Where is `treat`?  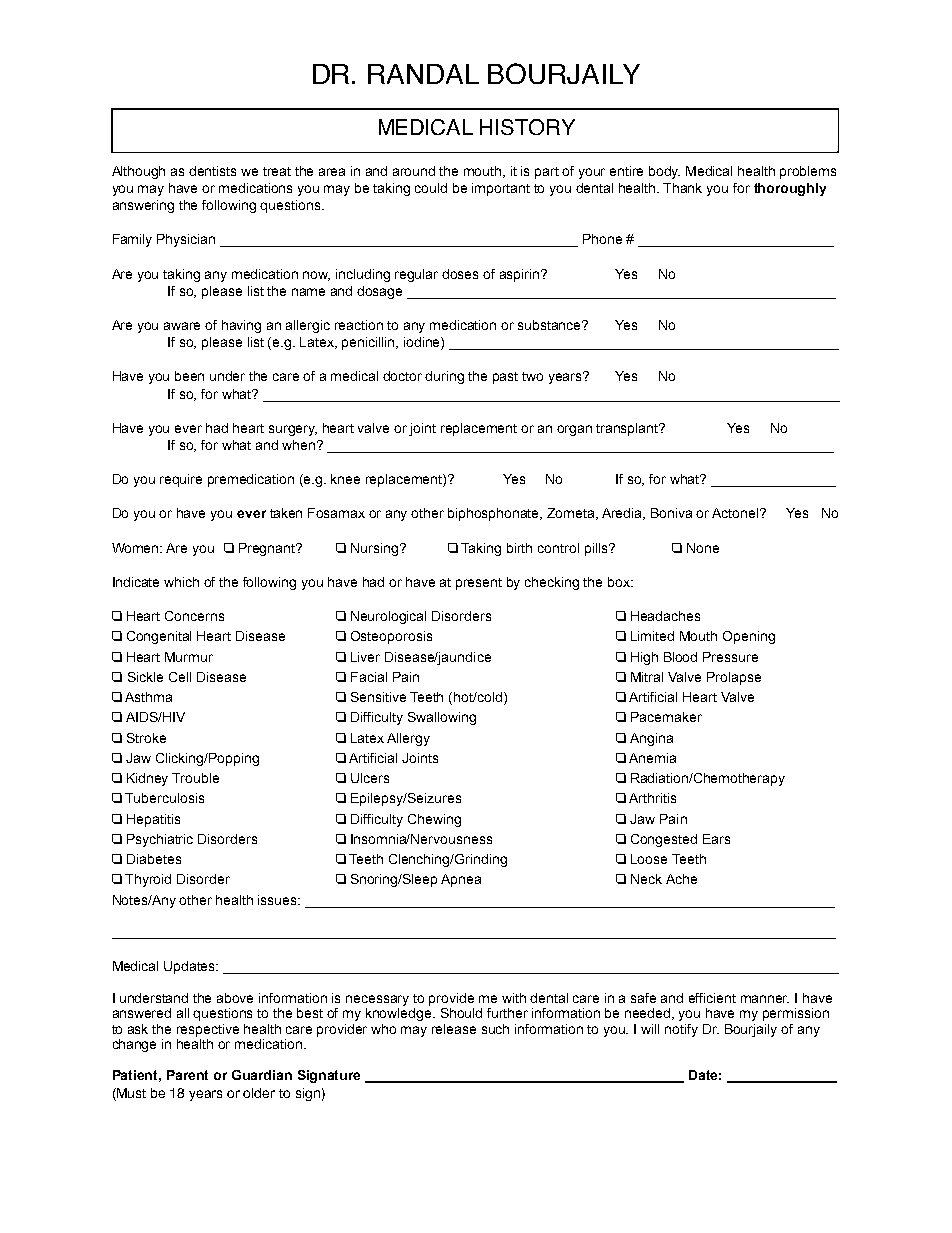 treat is located at coordinates (277, 171).
